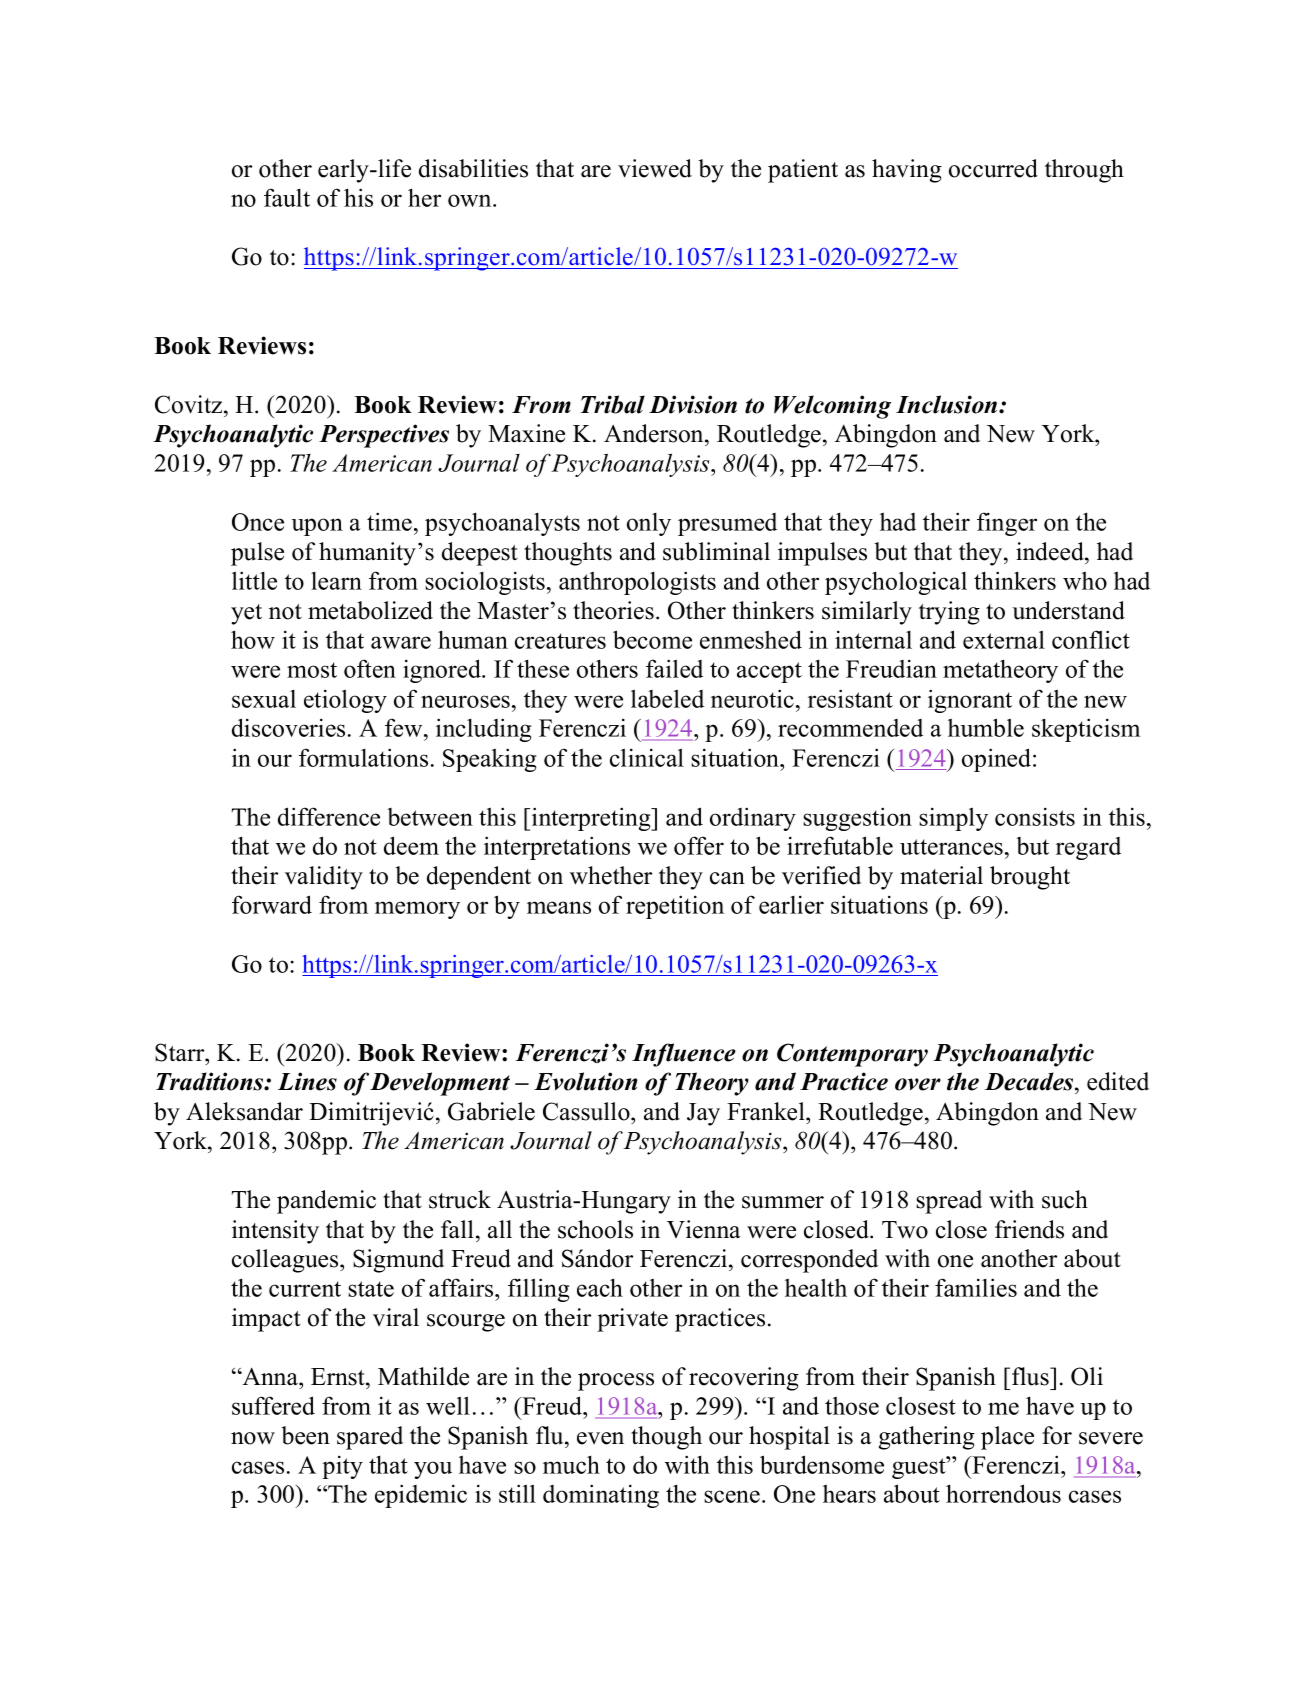  Describe the element at coordinates (667, 698) in the screenshot. I see `labeled` at that location.
